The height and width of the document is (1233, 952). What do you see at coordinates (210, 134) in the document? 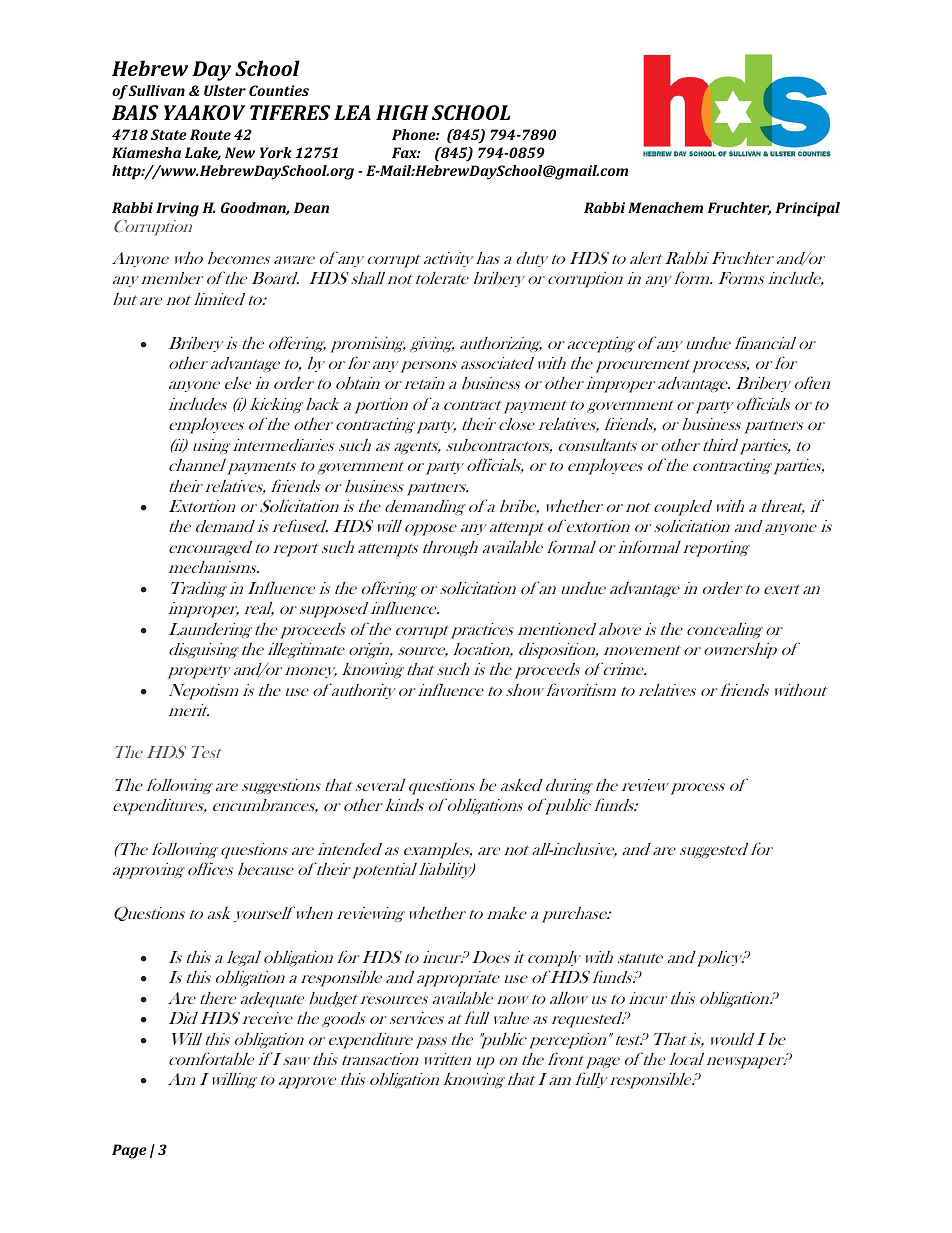
I see `Route` at bounding box center [210, 134].
